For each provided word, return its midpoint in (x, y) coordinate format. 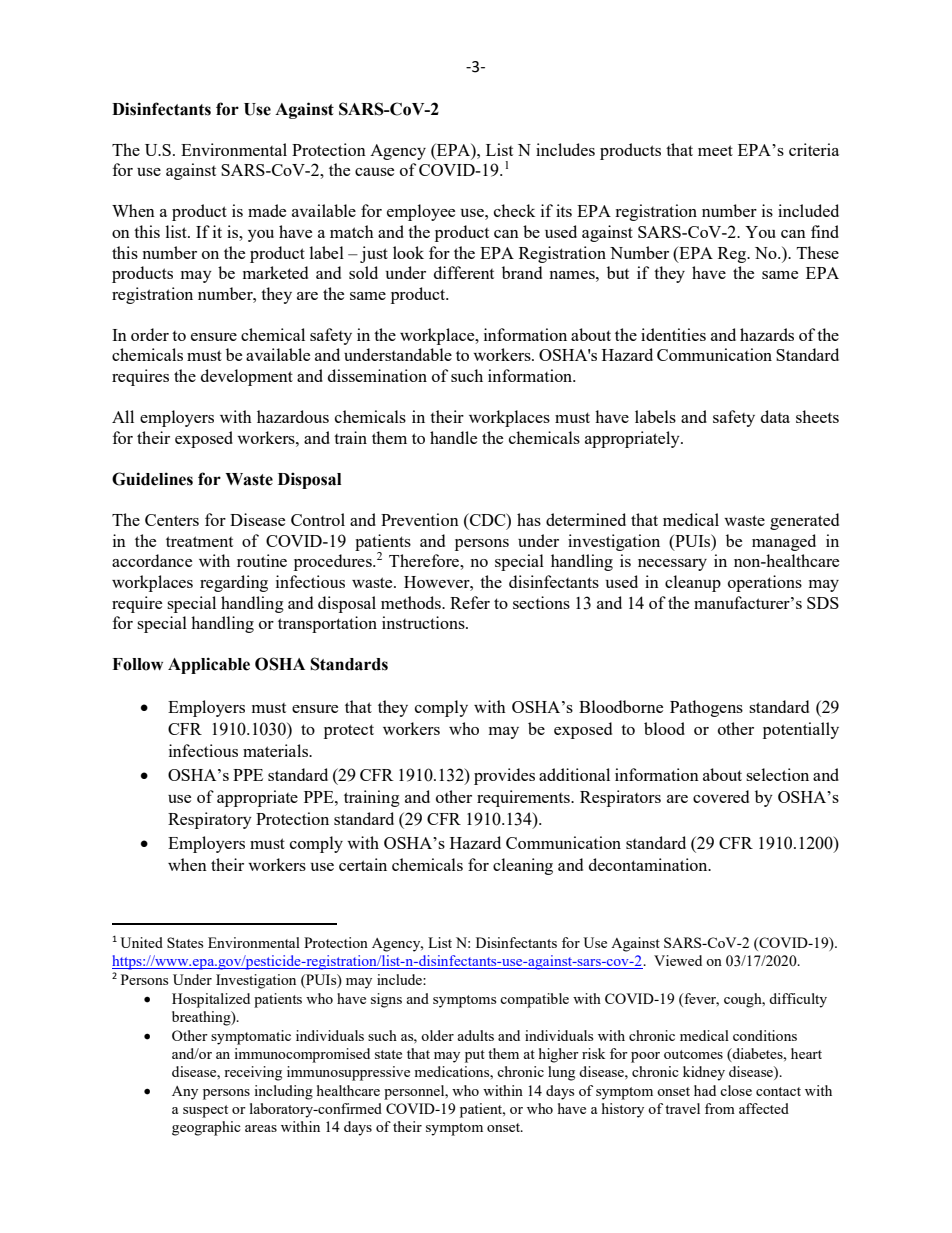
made (267, 210)
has (529, 519)
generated (804, 521)
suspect (205, 1111)
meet (715, 150)
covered (721, 796)
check (514, 210)
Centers (172, 520)
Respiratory (210, 820)
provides (504, 776)
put (475, 1056)
